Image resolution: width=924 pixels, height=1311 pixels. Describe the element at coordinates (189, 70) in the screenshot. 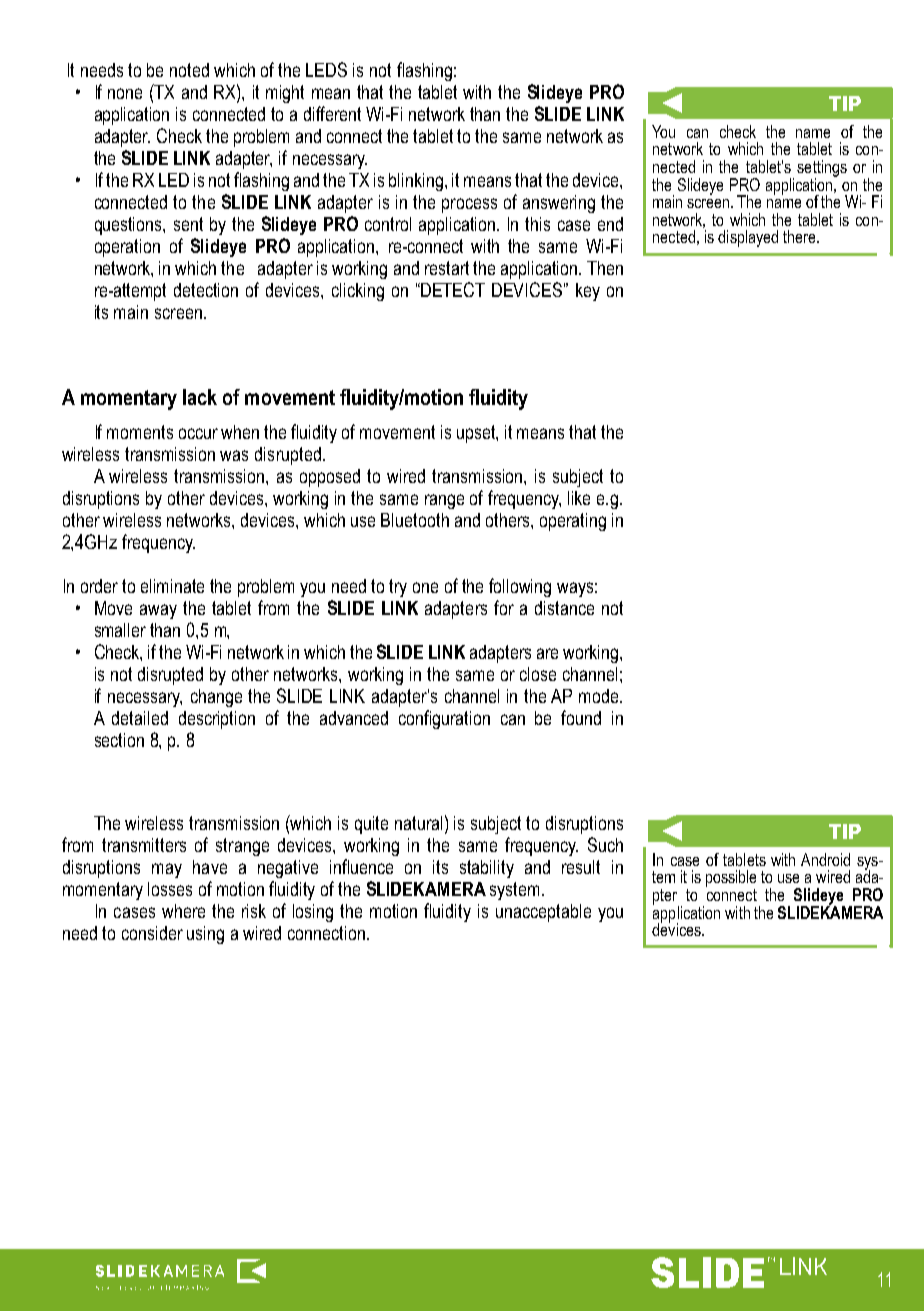

I see `noted` at that location.
